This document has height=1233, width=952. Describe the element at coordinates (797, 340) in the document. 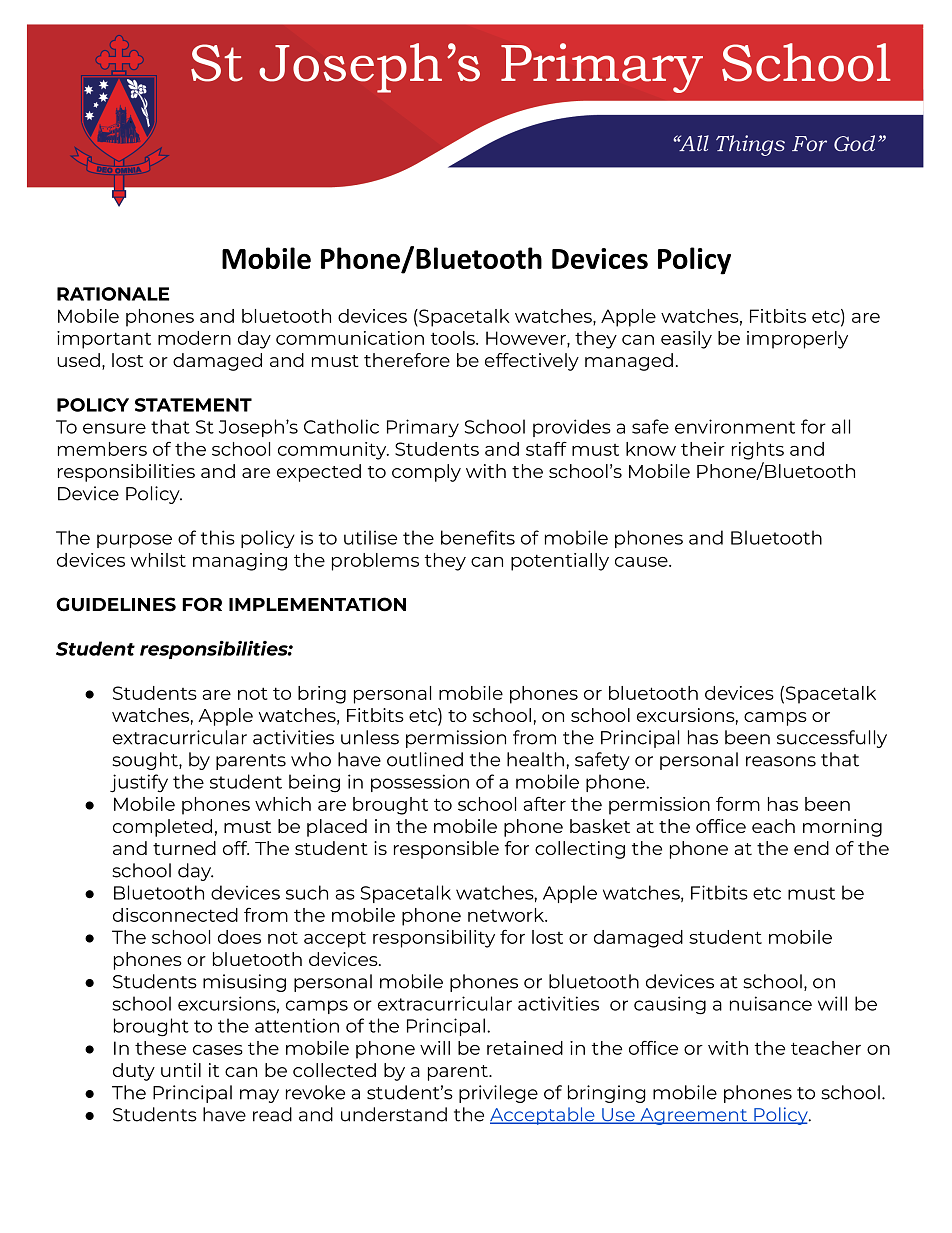

I see `improperly` at that location.
